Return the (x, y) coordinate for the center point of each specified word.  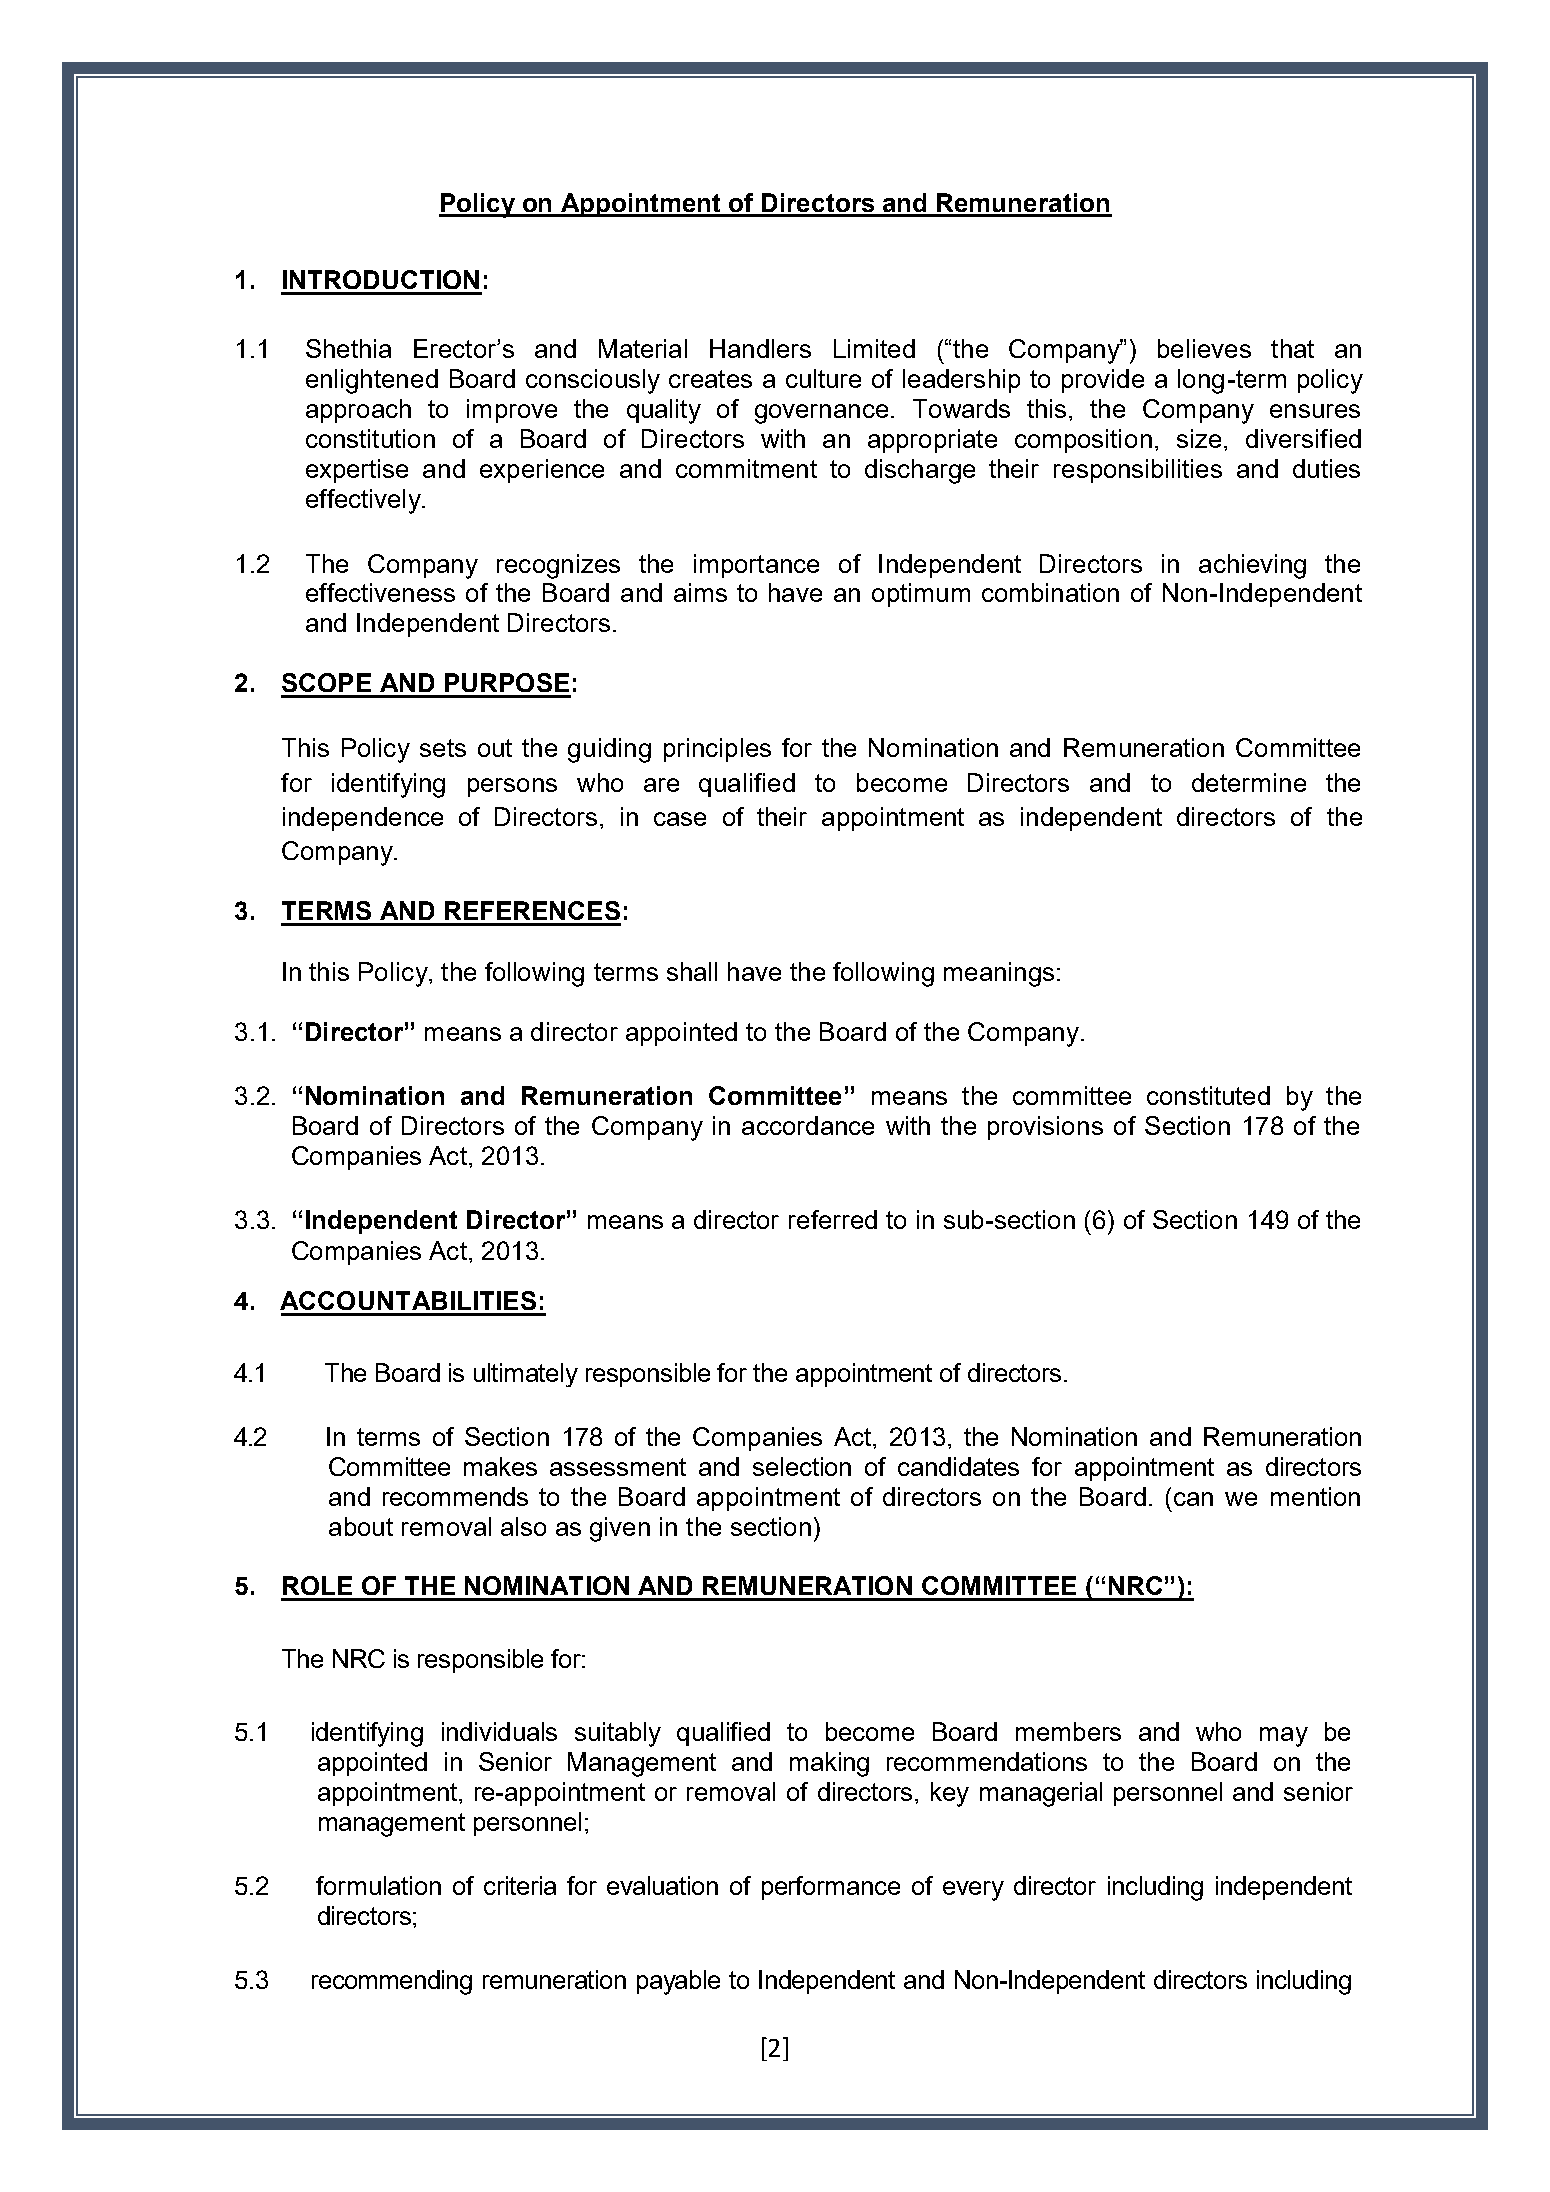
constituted (1208, 1095)
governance (821, 414)
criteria (520, 1885)
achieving (1252, 566)
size (1199, 438)
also (523, 1526)
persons (512, 787)
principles (717, 750)
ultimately (526, 1375)
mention (1315, 1496)
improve (512, 411)
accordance (808, 1125)
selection (802, 1466)
